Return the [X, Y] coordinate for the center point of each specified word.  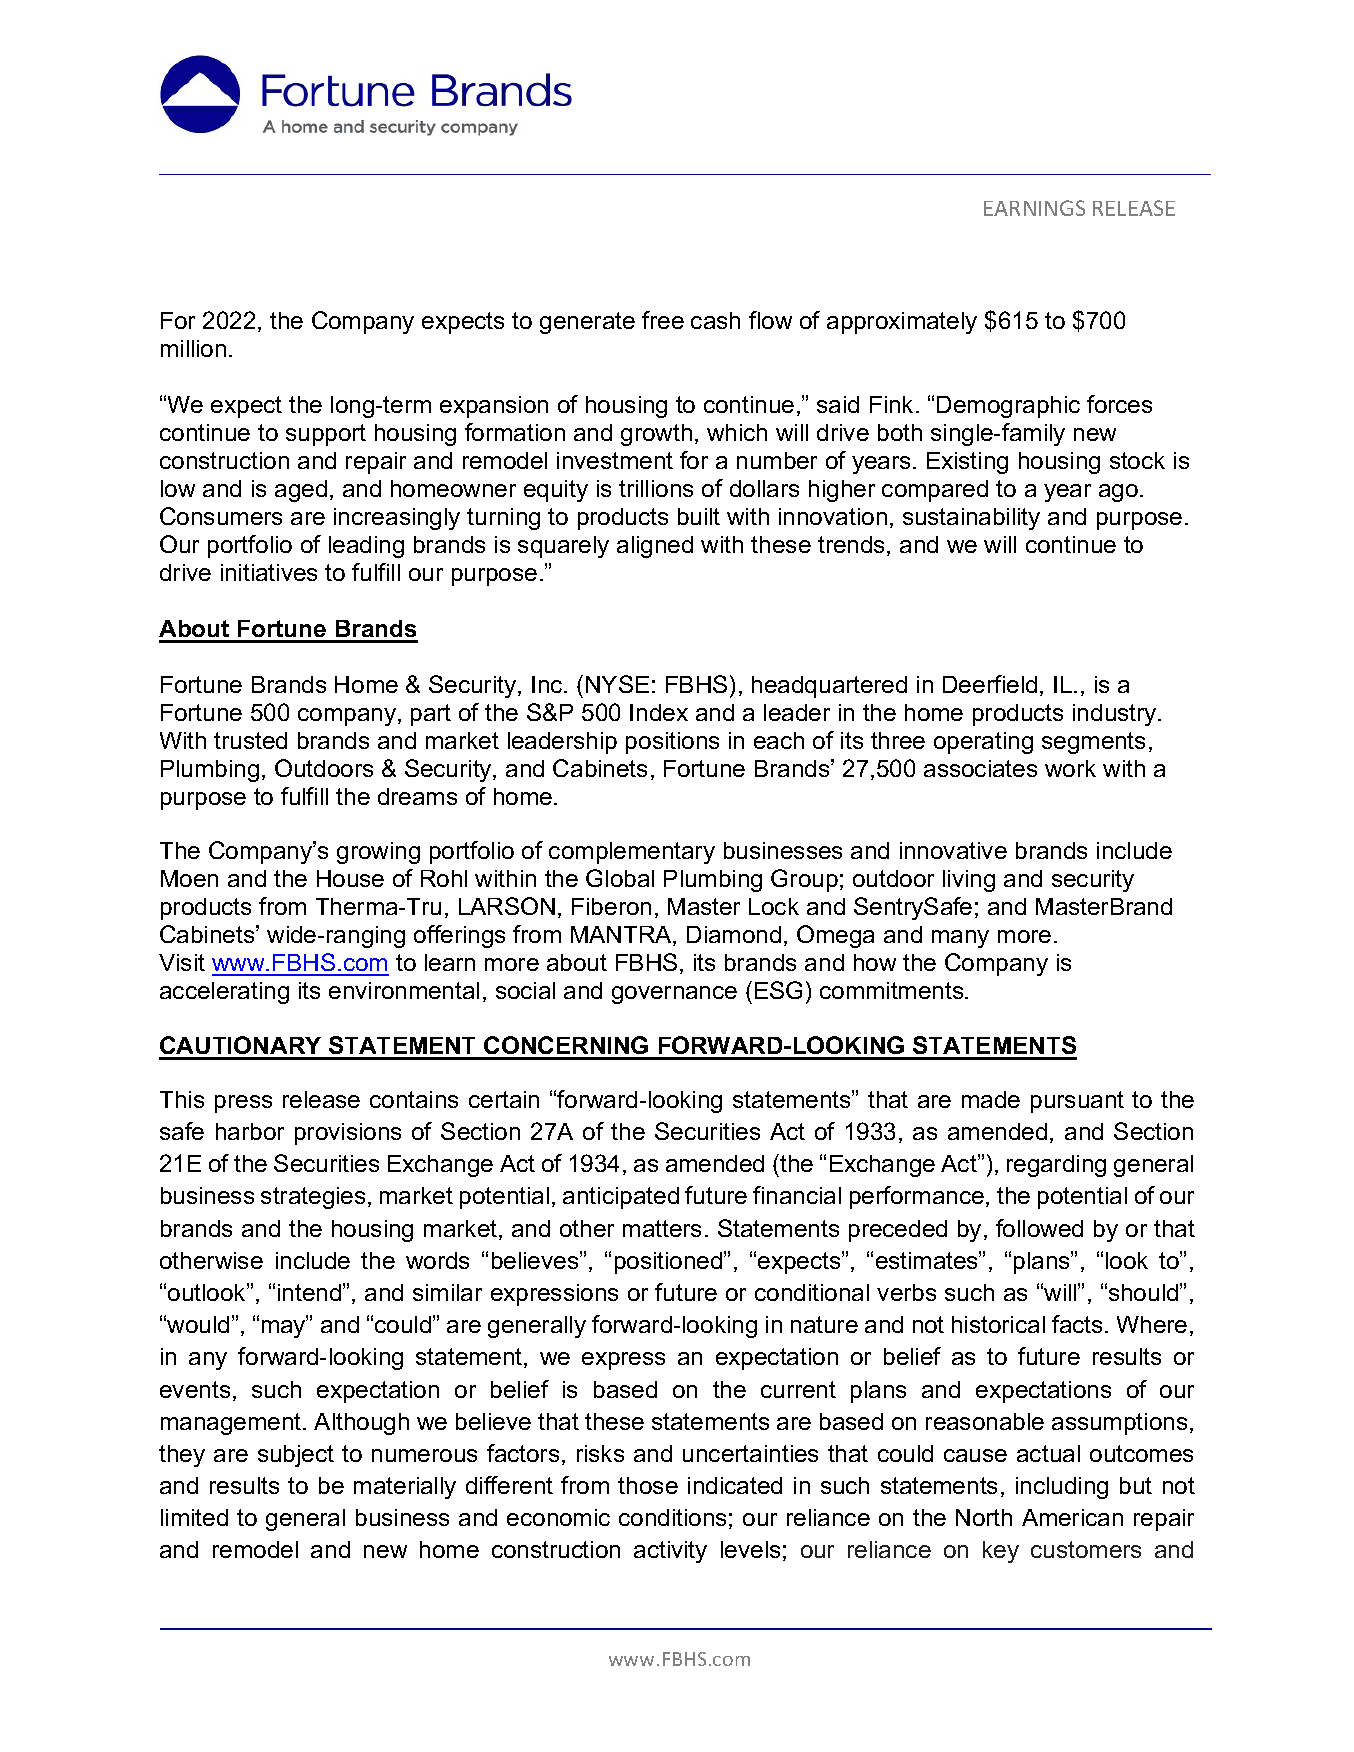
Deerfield [990, 684]
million [193, 348]
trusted [250, 740]
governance [674, 995]
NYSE [617, 684]
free [663, 320]
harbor [250, 1131]
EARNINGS [1034, 208]
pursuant [1077, 1102]
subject [296, 1456]
